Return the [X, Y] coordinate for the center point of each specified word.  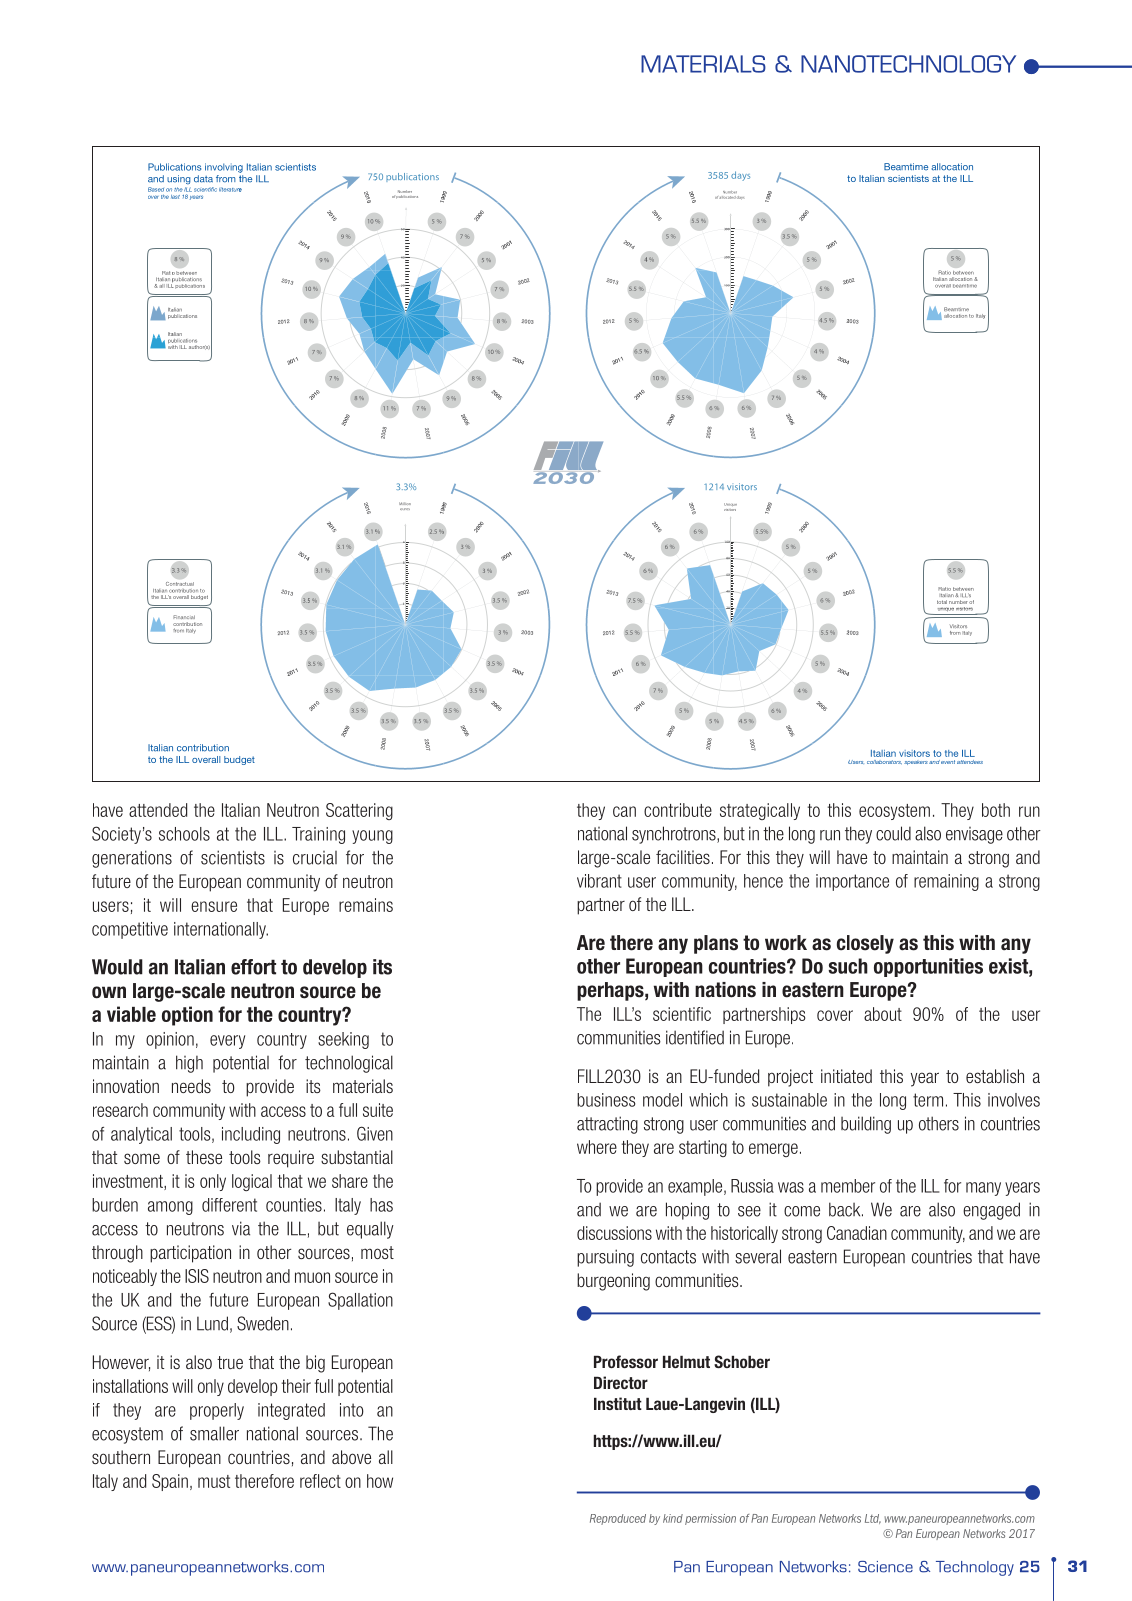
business [606, 1100]
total [942, 602]
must [214, 1481]
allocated [727, 196]
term [928, 1100]
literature [230, 189]
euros [405, 509]
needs [191, 1086]
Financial [184, 617]
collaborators [884, 762]
